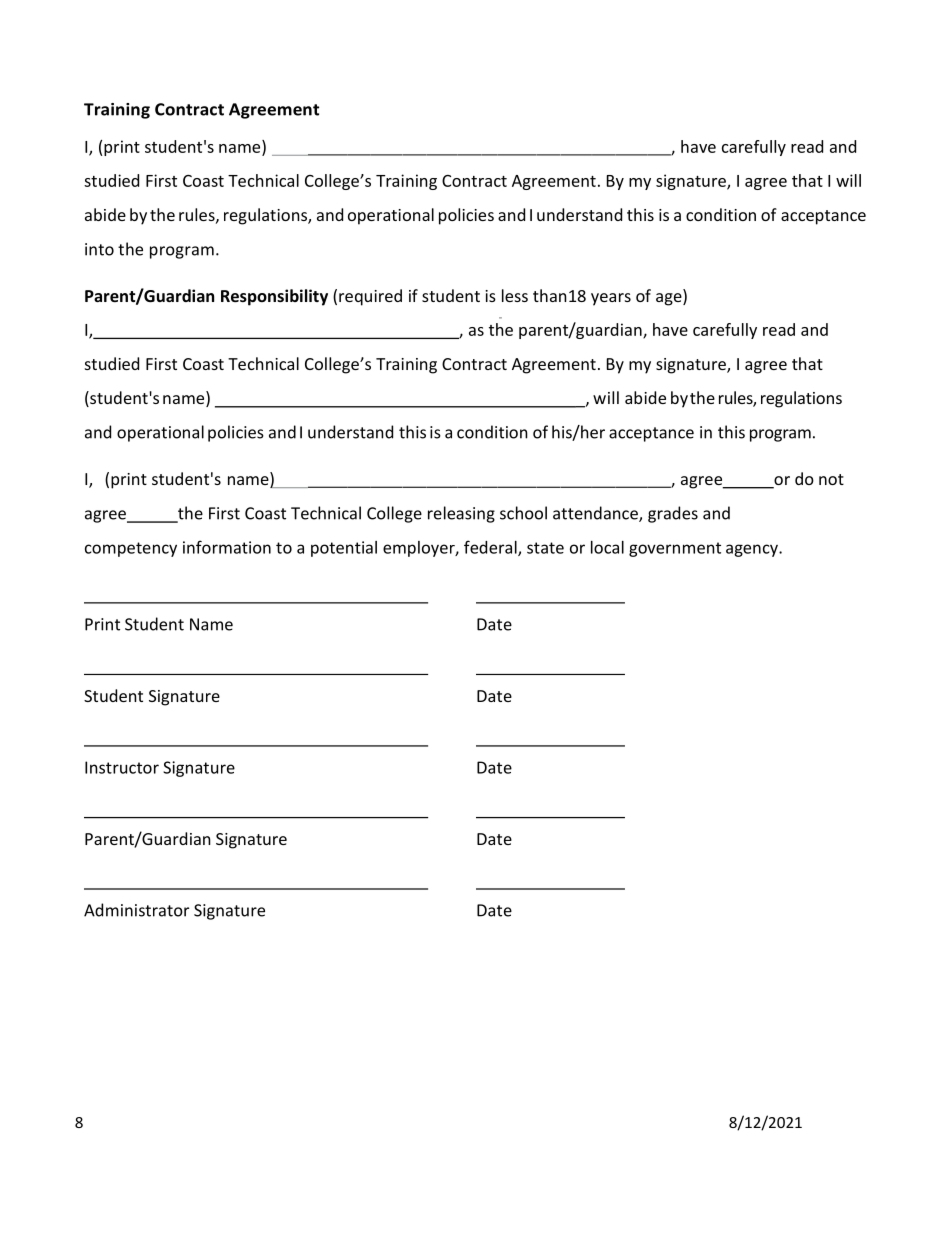 The width and height of the document is (952, 1233). I want to click on local, so click(607, 547).
